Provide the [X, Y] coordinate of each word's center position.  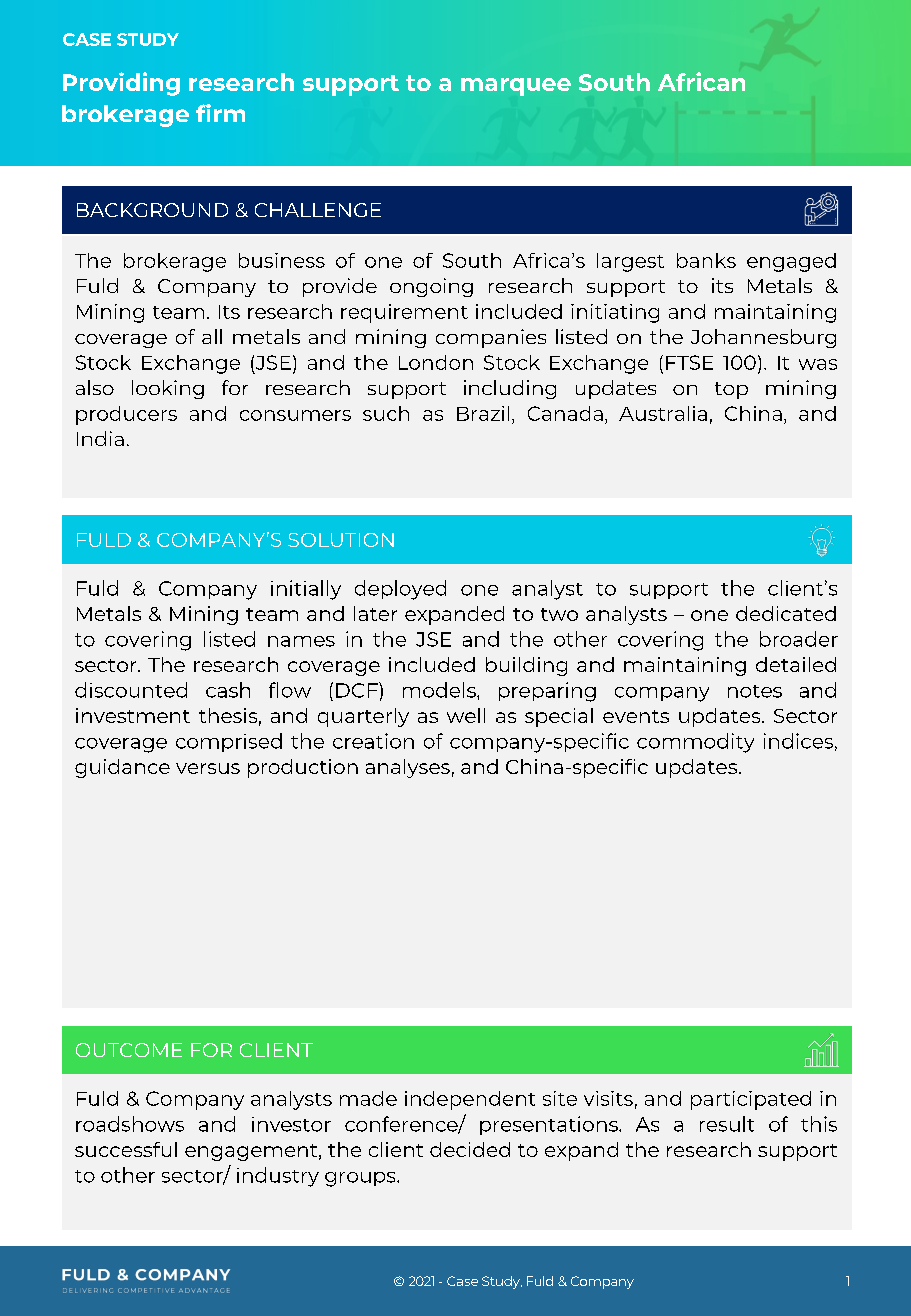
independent [470, 1100]
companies [491, 338]
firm [220, 113]
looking [168, 389]
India [100, 438]
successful [126, 1149]
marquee [516, 87]
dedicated [786, 613]
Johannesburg [763, 338]
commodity [695, 743]
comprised [229, 742]
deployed [400, 590]
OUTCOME [129, 1050]
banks [706, 260]
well [466, 715]
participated [751, 1100]
